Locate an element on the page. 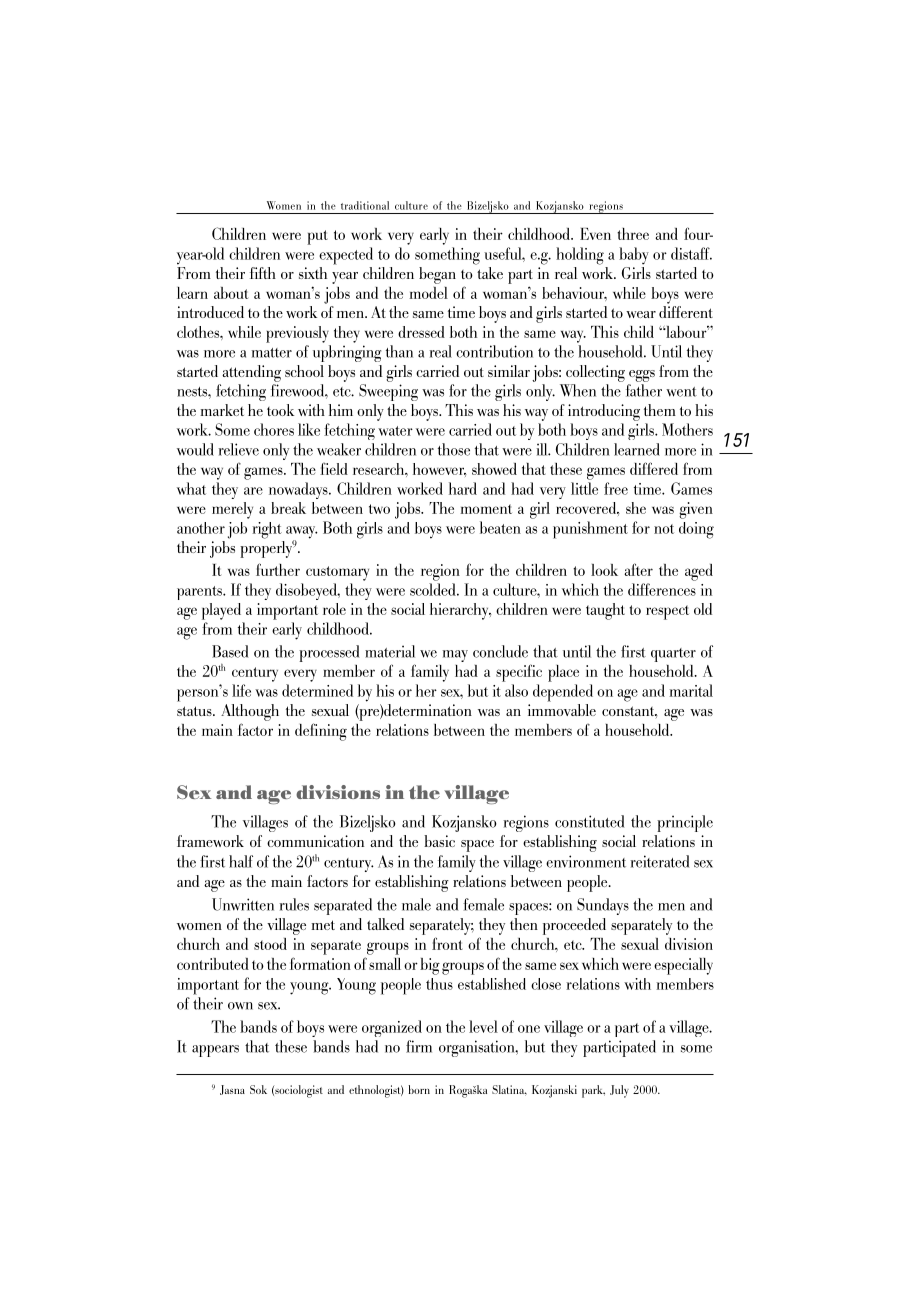 The height and width of the image is (1308, 924). relieve is located at coordinates (238, 449).
